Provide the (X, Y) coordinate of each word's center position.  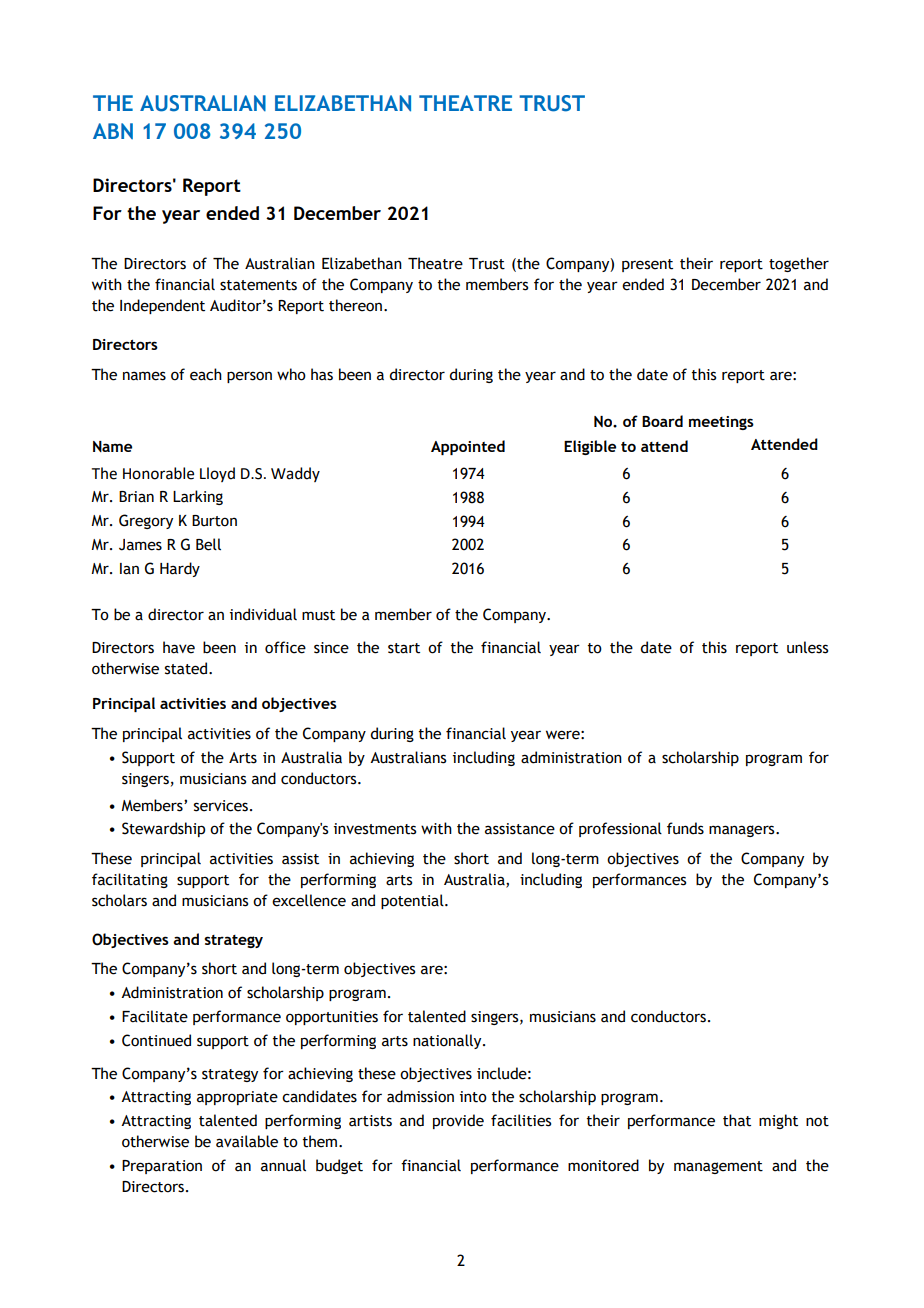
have (179, 647)
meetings (721, 423)
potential (413, 901)
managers (743, 831)
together (799, 264)
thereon (357, 305)
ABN (113, 131)
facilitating (130, 880)
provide (458, 1121)
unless (807, 647)
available (247, 1141)
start (404, 648)
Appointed (468, 447)
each (206, 374)
